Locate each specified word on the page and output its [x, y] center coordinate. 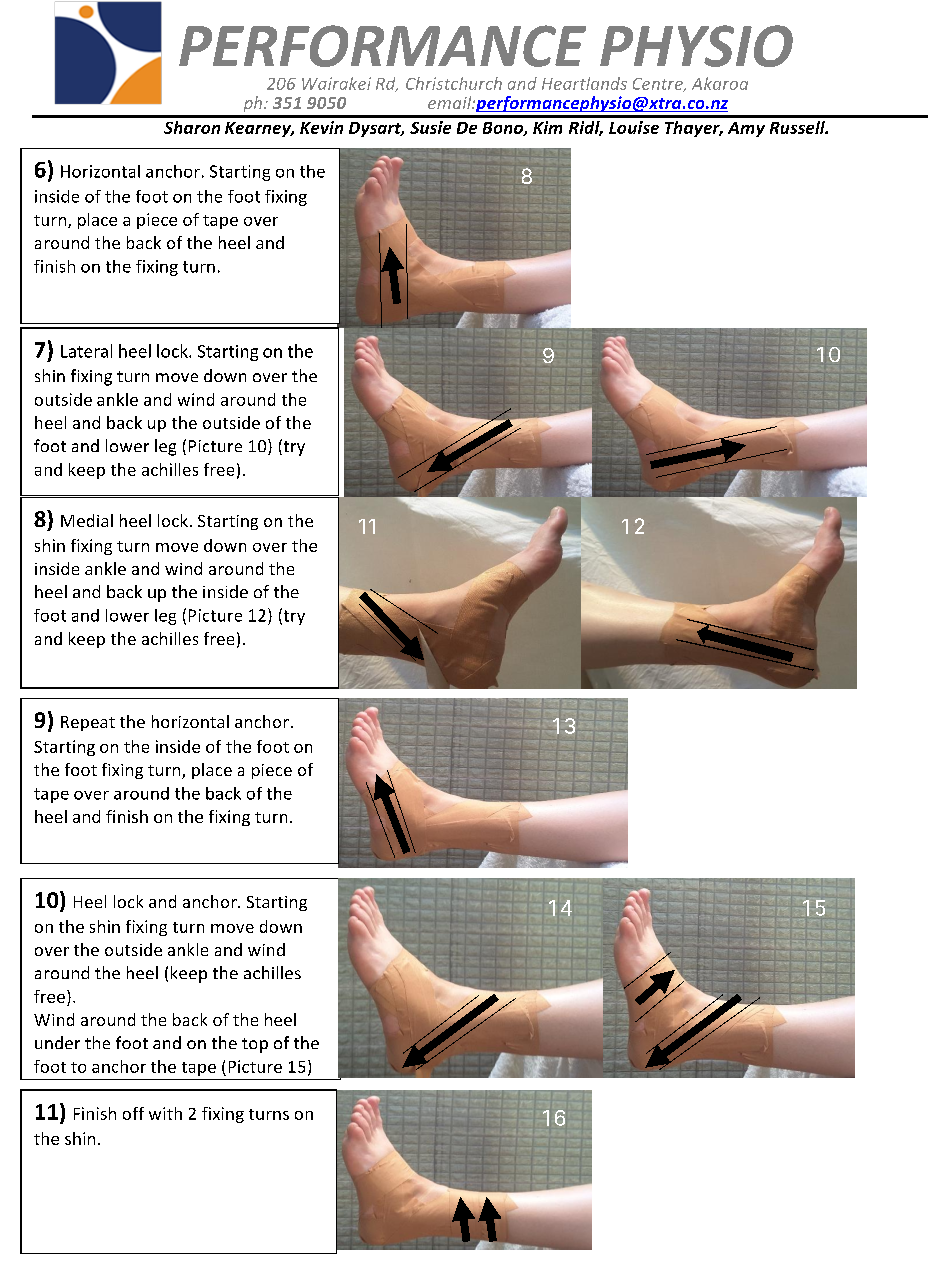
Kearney [259, 129]
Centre [659, 85]
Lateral [86, 351]
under [57, 1042]
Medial [87, 520]
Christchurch [454, 83]
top [255, 1045]
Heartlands [584, 83]
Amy [746, 129]
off [133, 1113]
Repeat [88, 723]
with [165, 1113]
